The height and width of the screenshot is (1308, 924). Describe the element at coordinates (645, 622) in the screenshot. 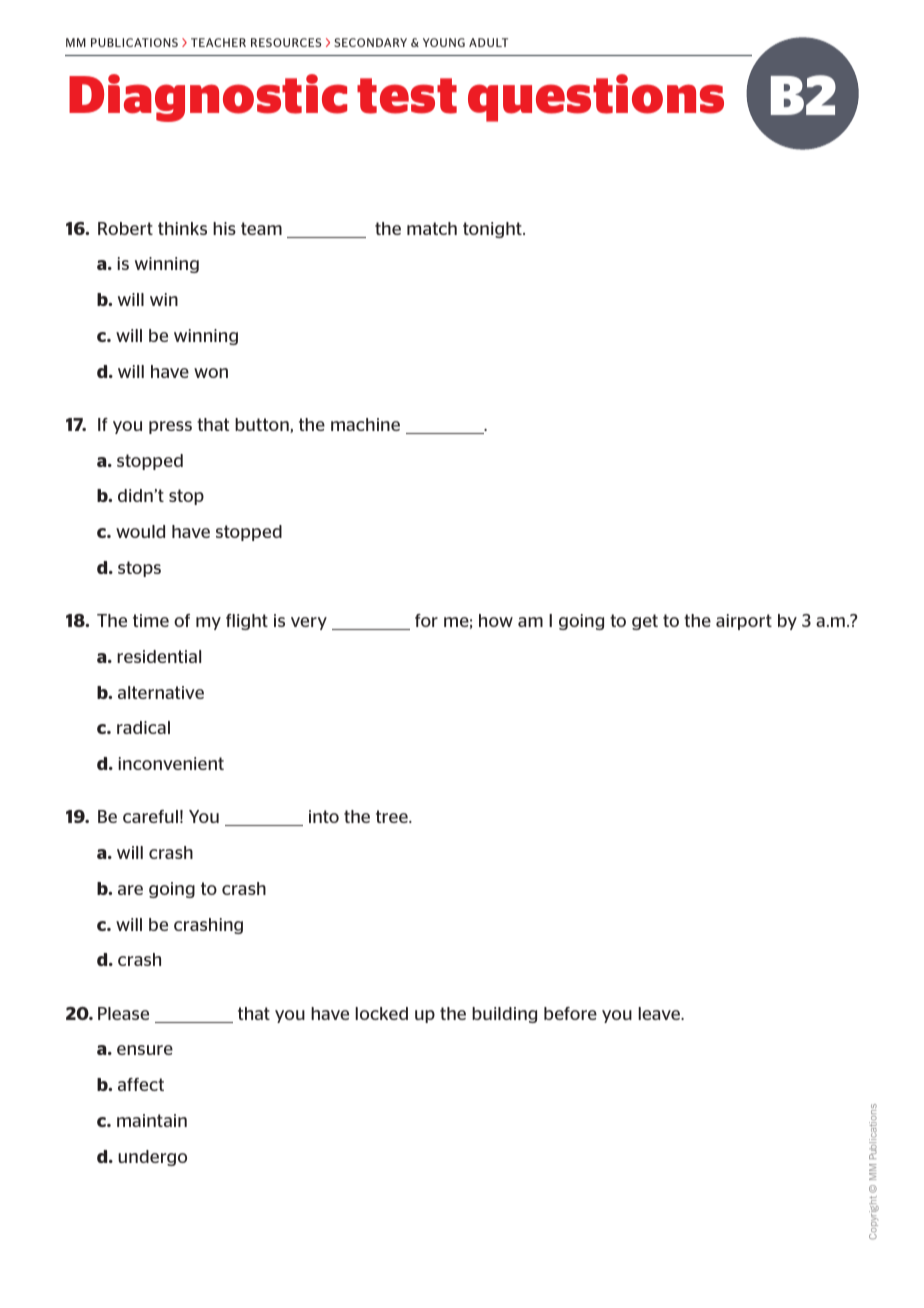

I see `get` at that location.
